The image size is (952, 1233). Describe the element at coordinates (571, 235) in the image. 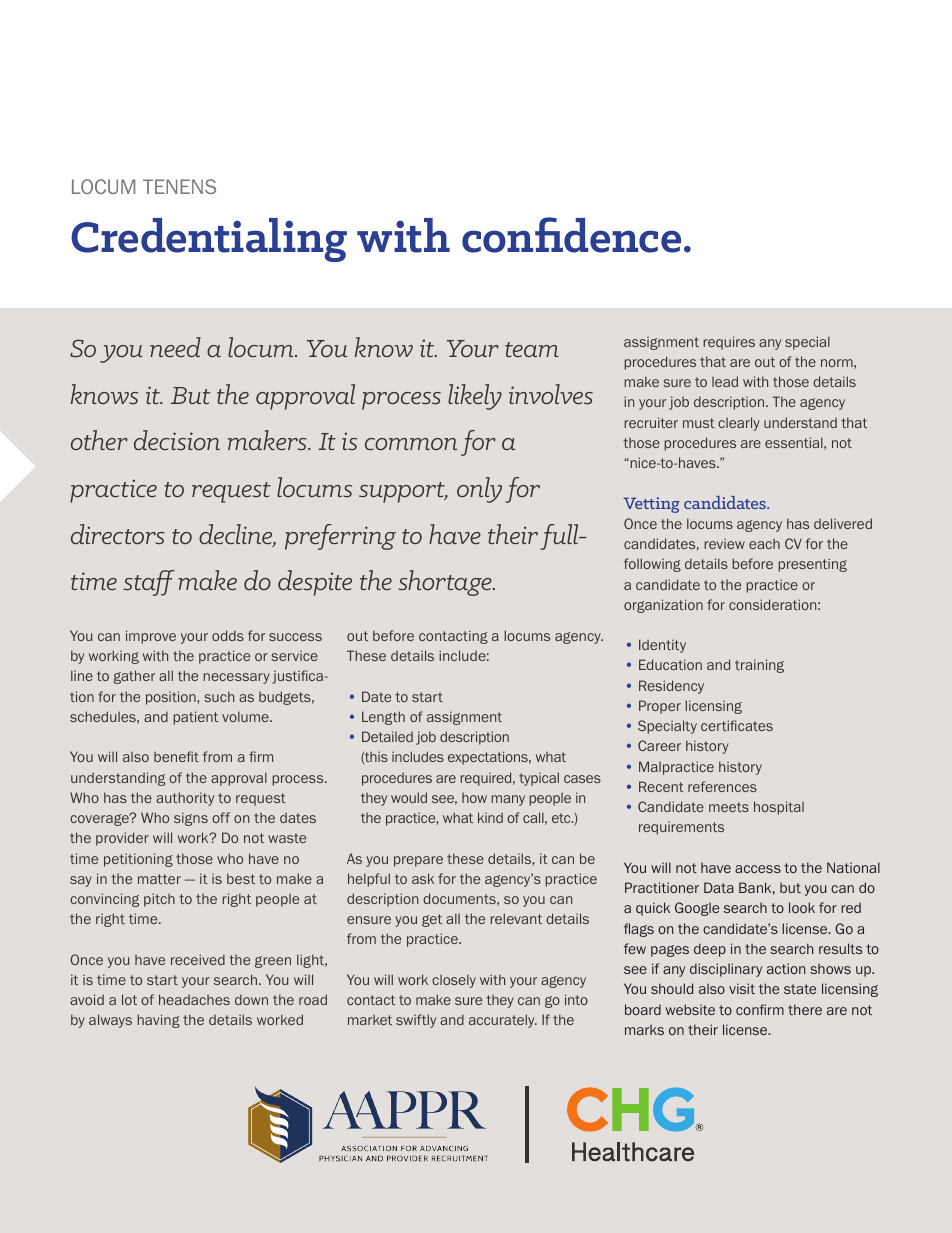

I see `confidence` at that location.
